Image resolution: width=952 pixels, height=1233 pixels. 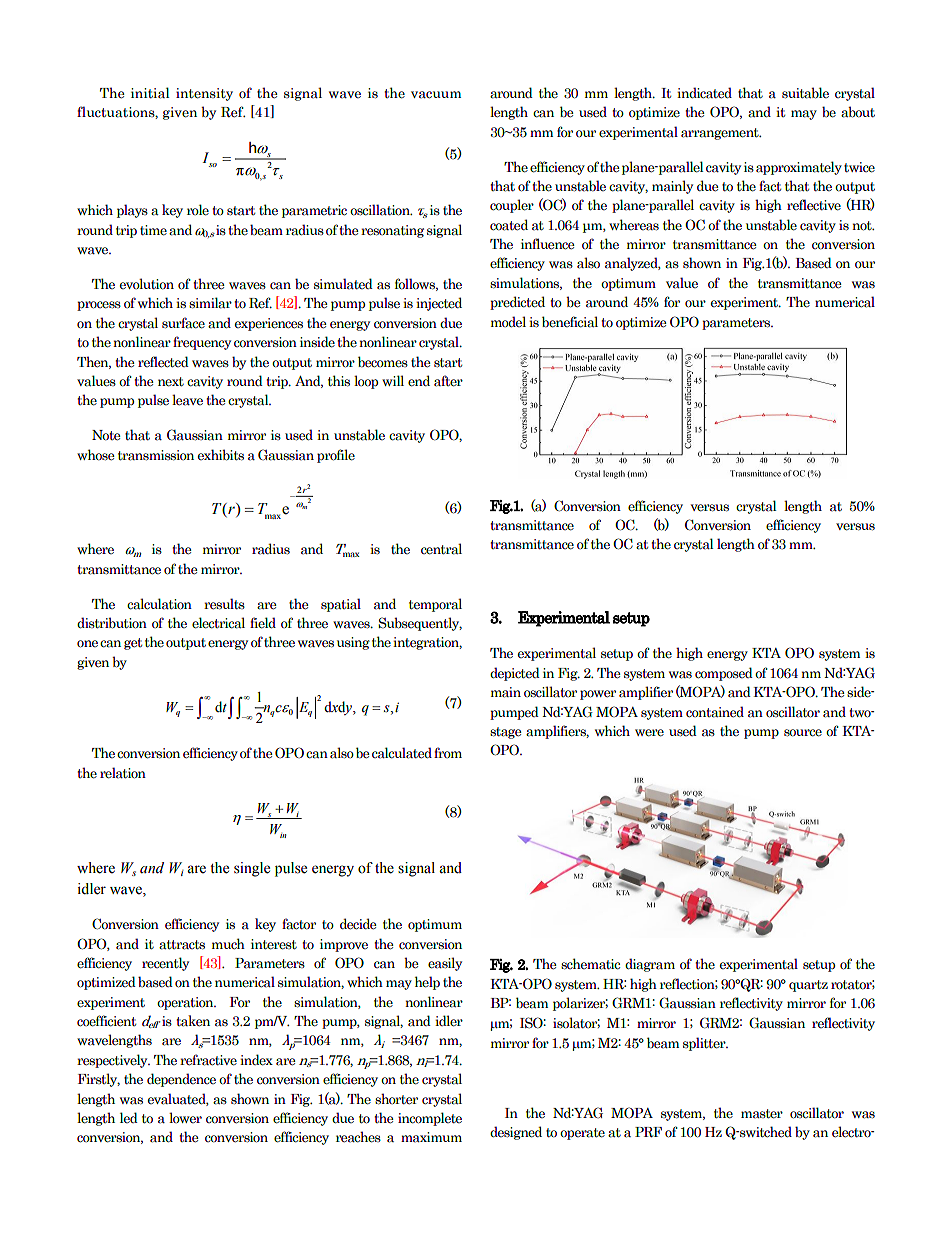 I want to click on source, so click(x=803, y=733).
